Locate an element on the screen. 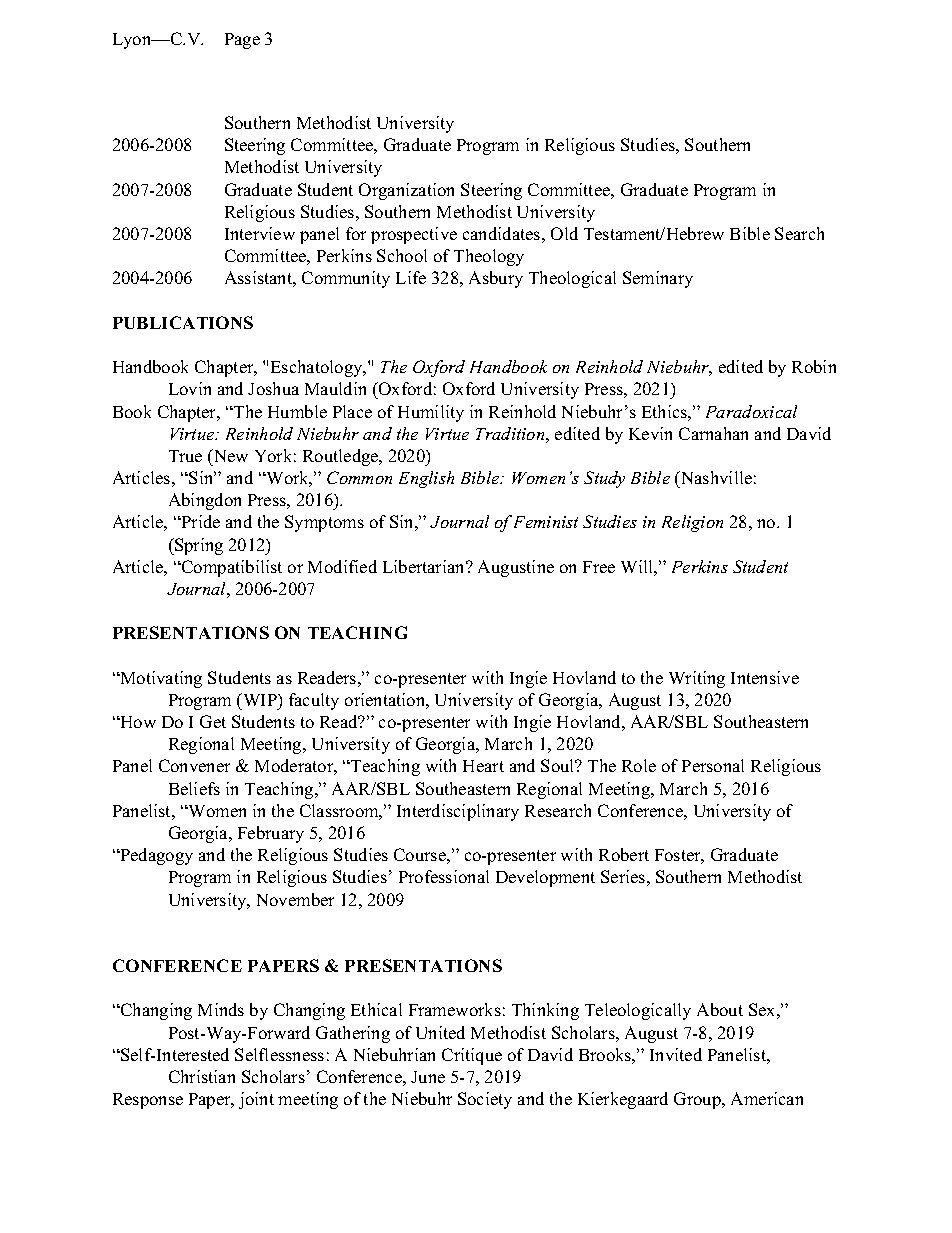  Christian is located at coordinates (202, 1076).
